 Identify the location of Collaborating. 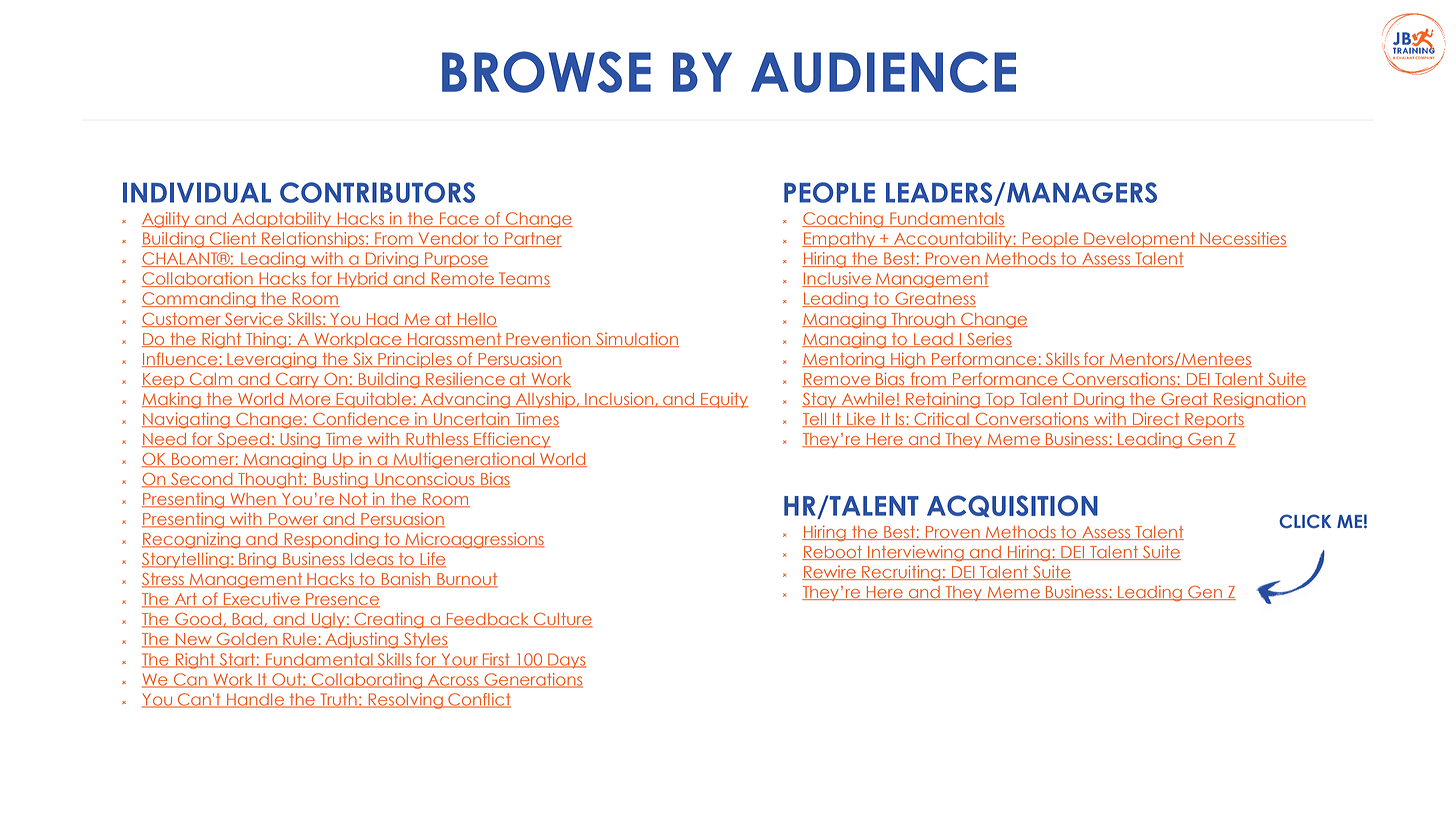
(367, 681).
